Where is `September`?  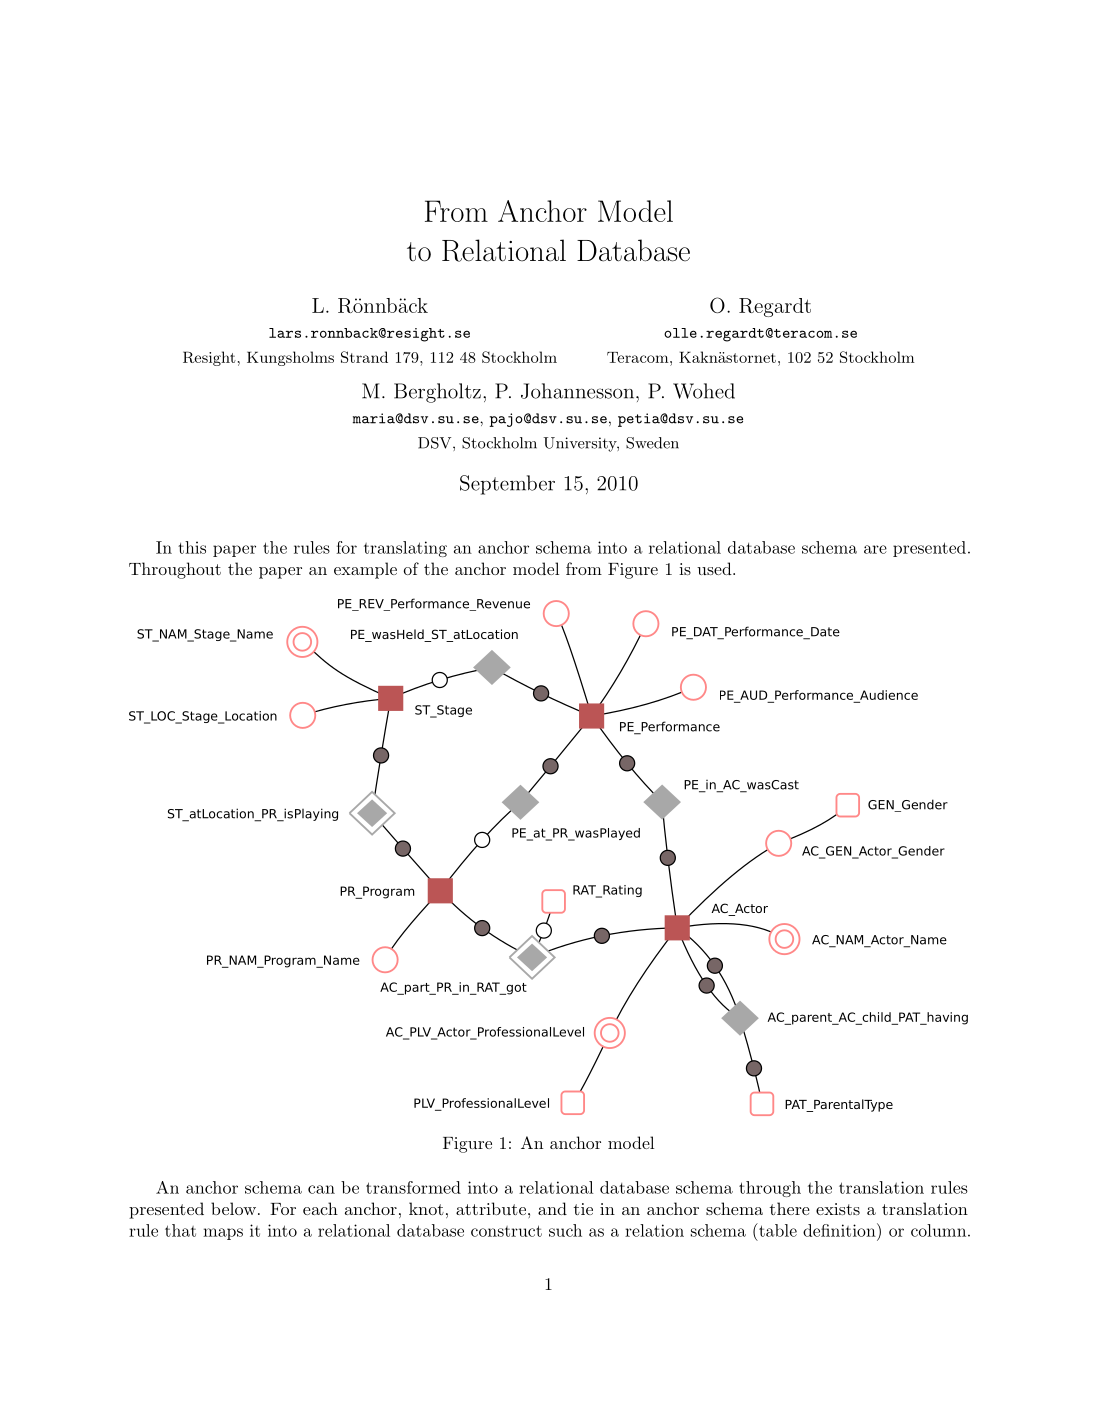 September is located at coordinates (507, 485).
